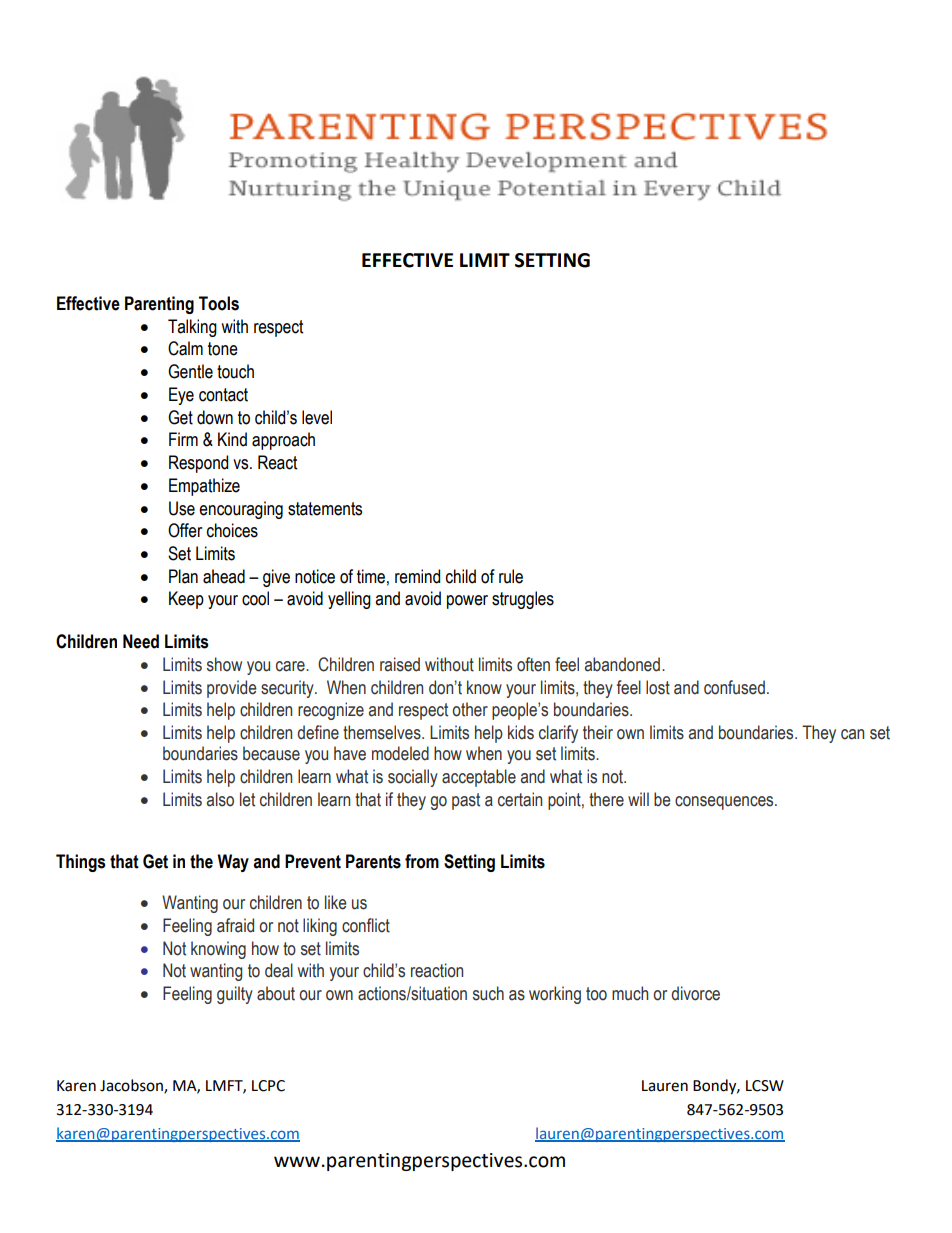 Image resolution: width=952 pixels, height=1233 pixels. What do you see at coordinates (765, 1086) in the screenshot?
I see `LCSW` at bounding box center [765, 1086].
